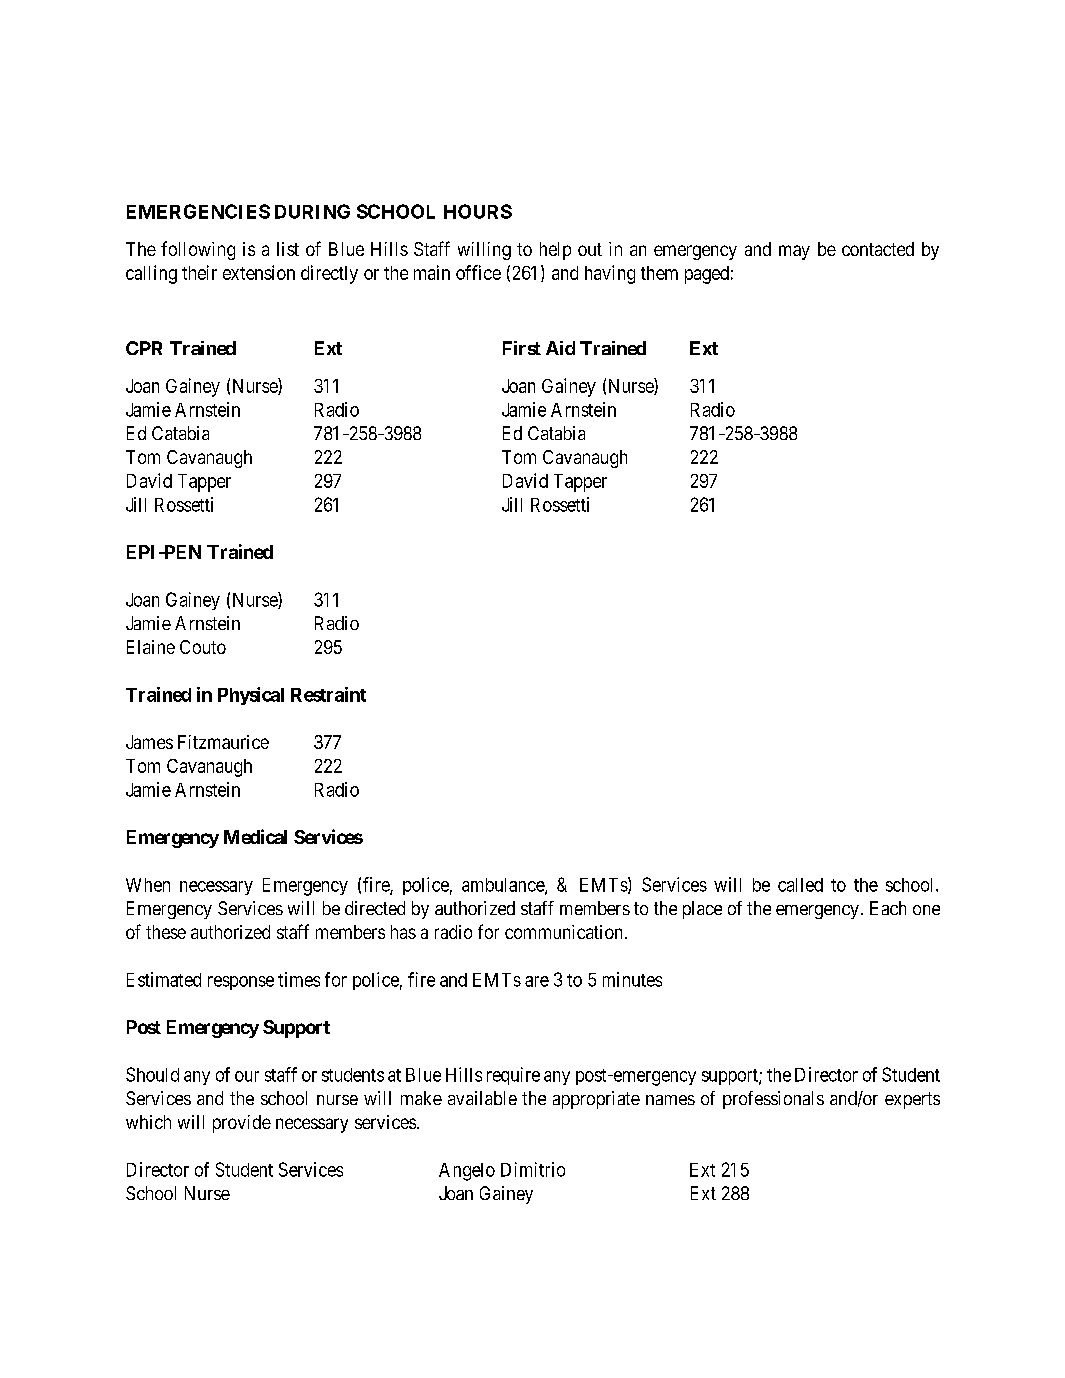  What do you see at coordinates (522, 348) in the screenshot?
I see `First` at bounding box center [522, 348].
